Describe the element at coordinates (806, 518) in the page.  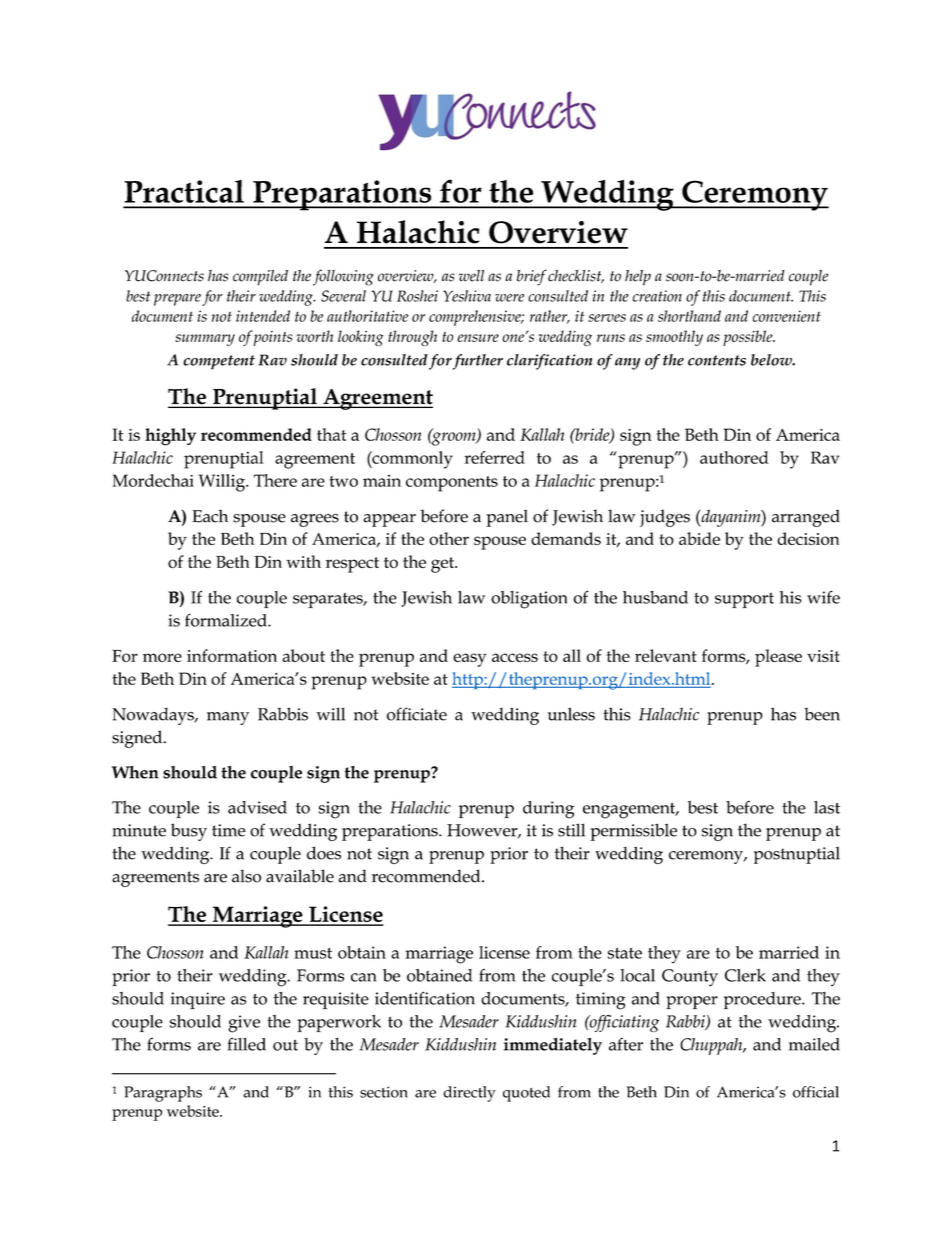
I see `arranged` at that location.
